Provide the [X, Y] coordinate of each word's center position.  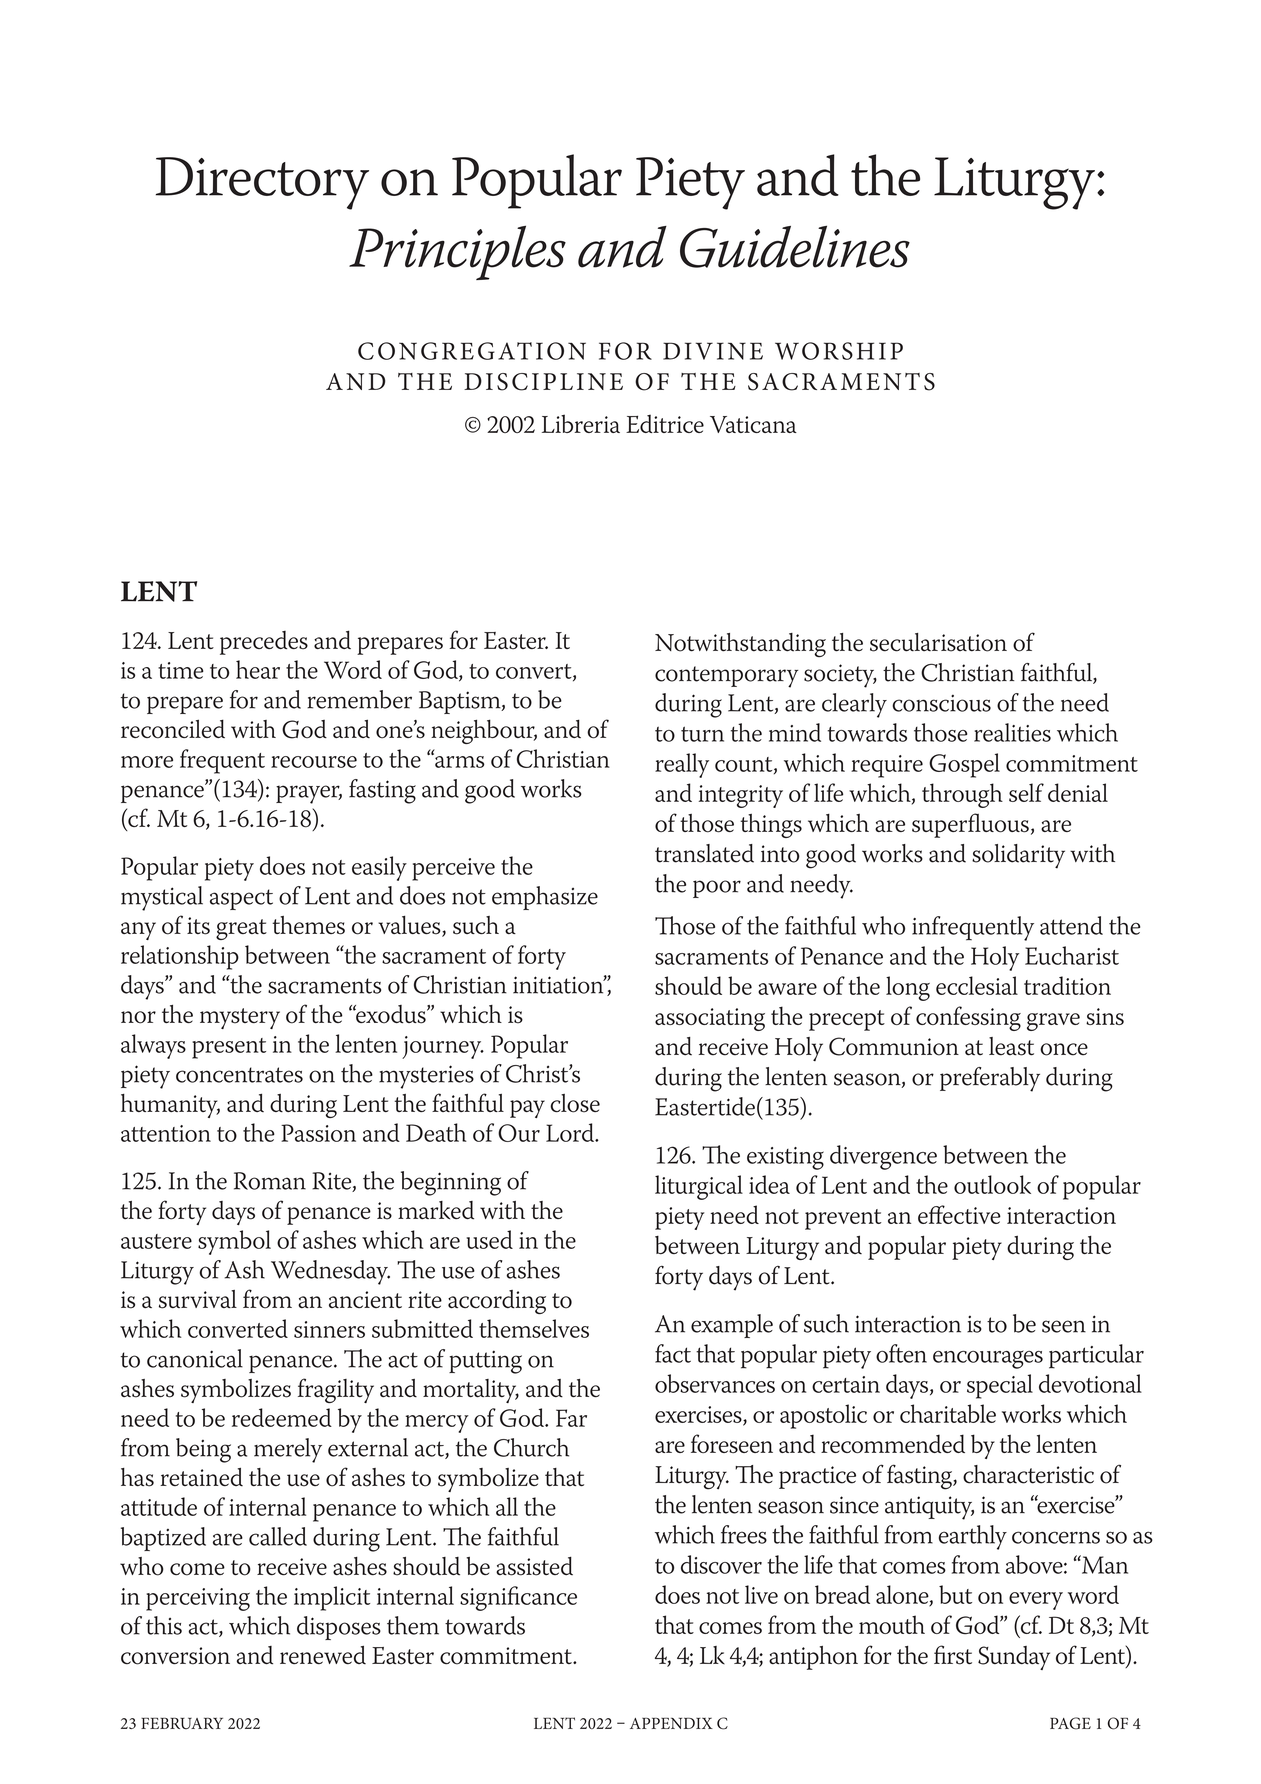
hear [258, 669]
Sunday [1014, 1658]
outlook [992, 1184]
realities [1012, 732]
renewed [323, 1655]
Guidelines [795, 246]
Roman [270, 1181]
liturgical [699, 1187]
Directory [262, 183]
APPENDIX [671, 1723]
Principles [457, 252]
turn [702, 734]
